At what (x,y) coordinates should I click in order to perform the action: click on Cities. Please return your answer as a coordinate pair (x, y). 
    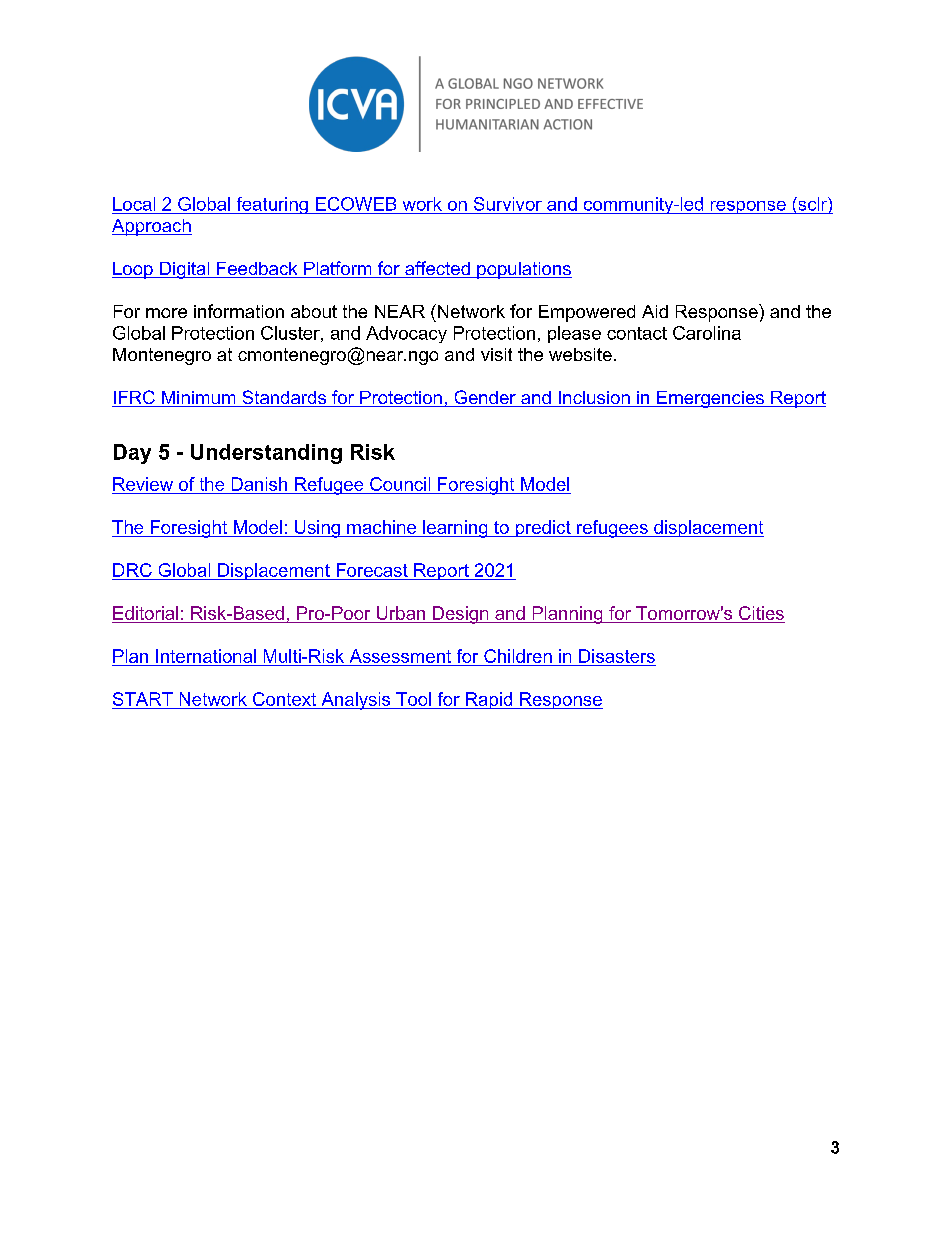
    Looking at the image, I should click on (761, 613).
